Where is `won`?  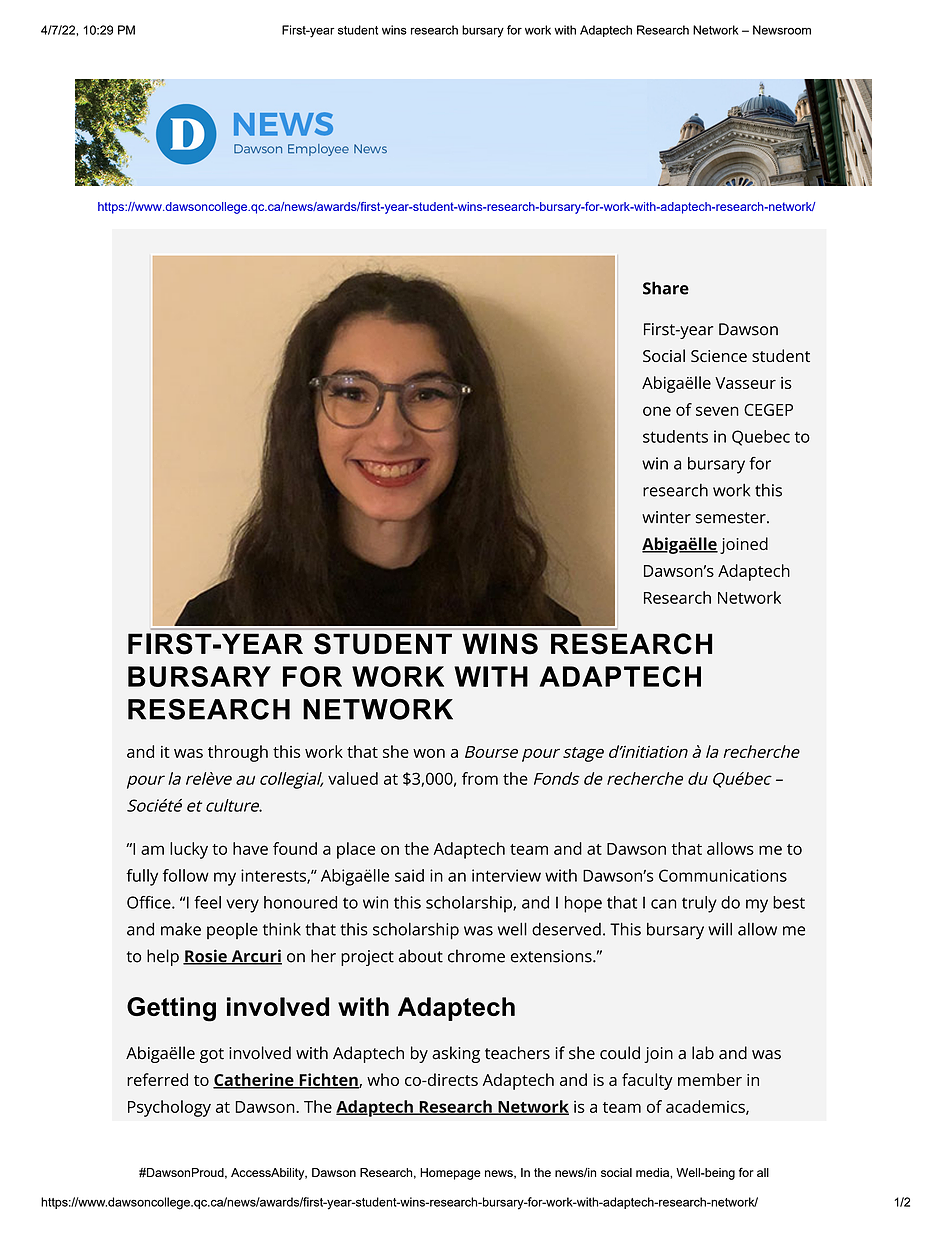
won is located at coordinates (429, 753).
